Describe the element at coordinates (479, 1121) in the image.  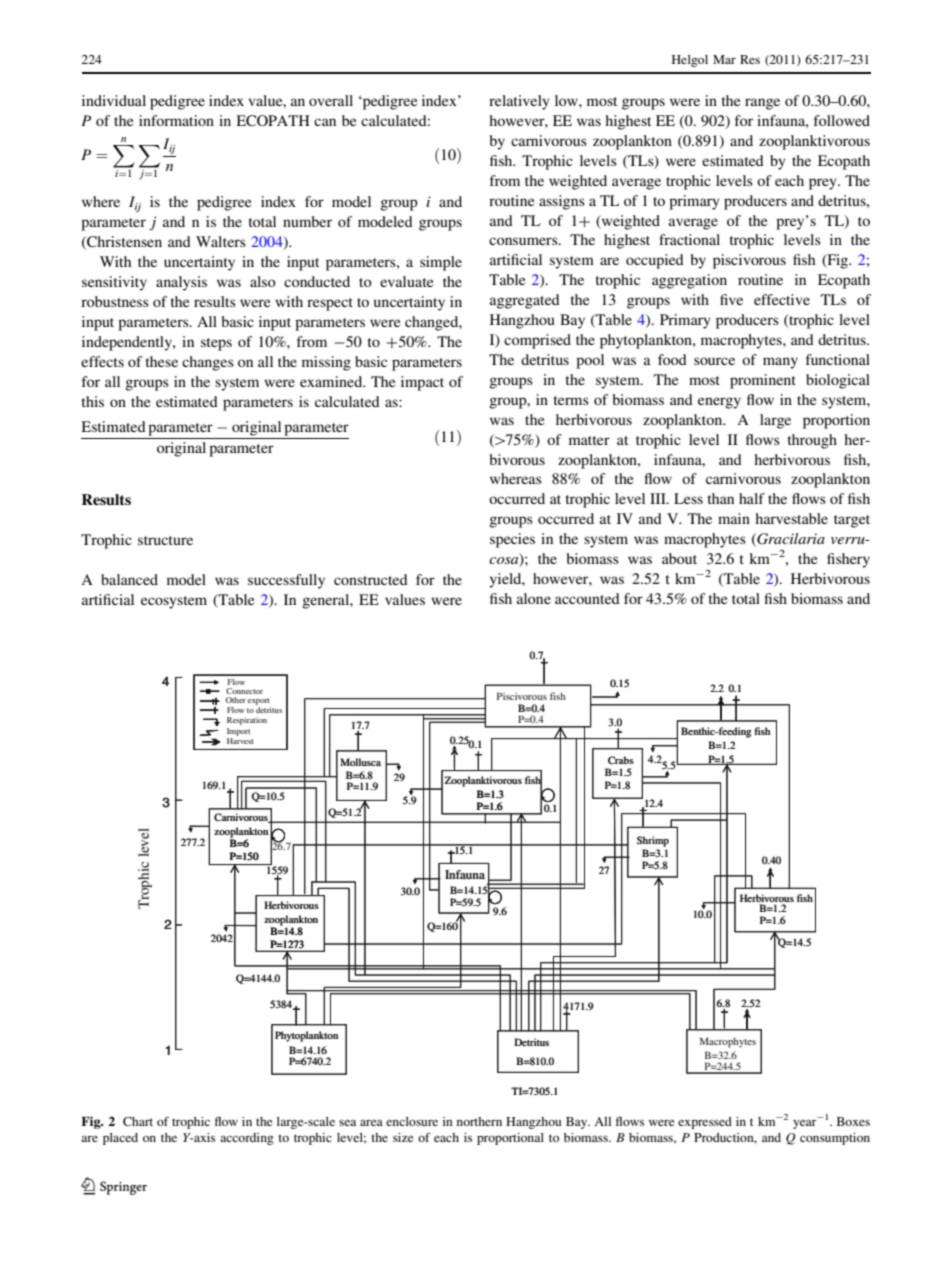
I see `northern` at that location.
